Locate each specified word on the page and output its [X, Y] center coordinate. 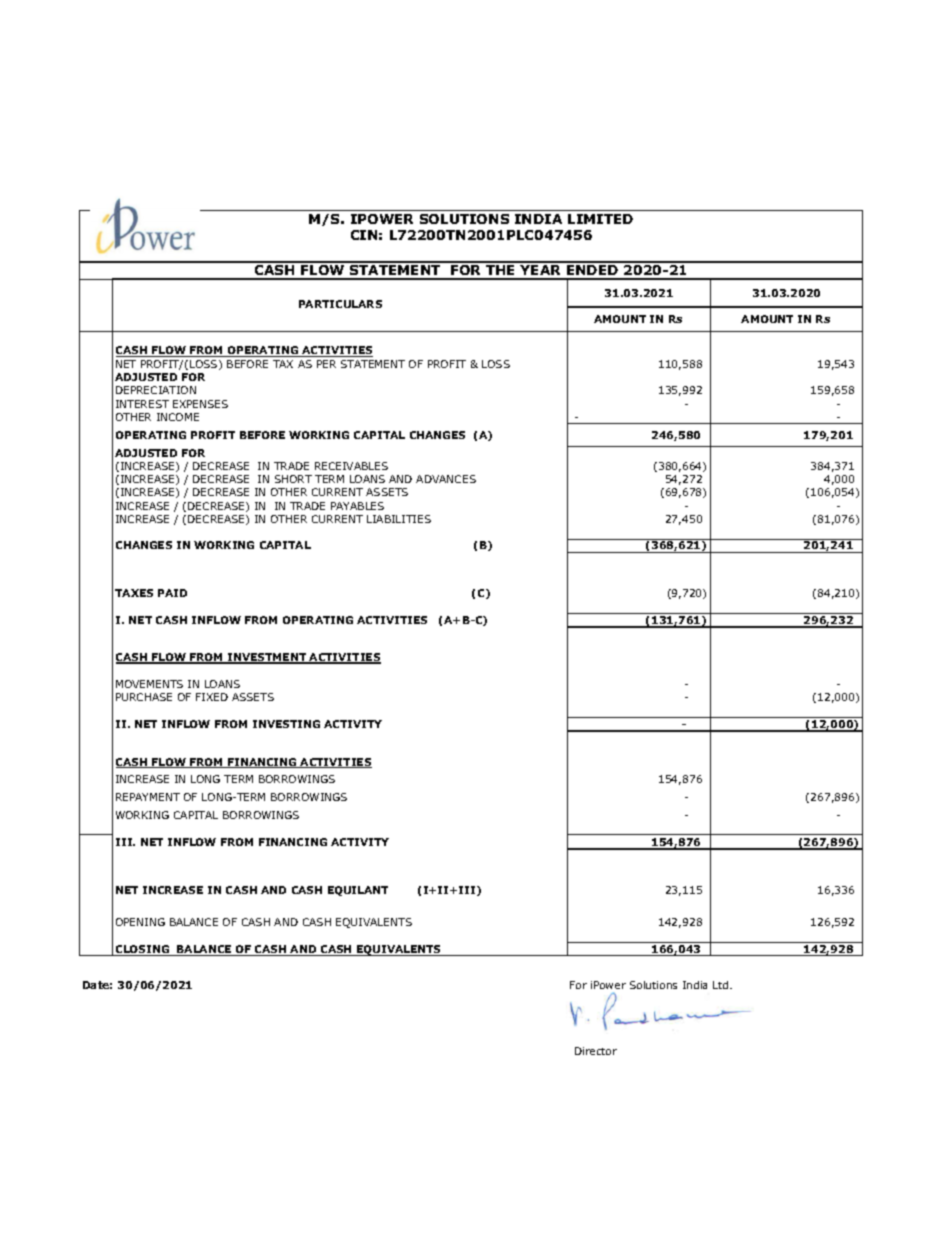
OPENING [140, 922]
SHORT [293, 479]
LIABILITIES [399, 519]
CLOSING [143, 950]
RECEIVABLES [351, 466]
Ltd [722, 985]
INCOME [178, 417]
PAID [172, 593]
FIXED [212, 697]
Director [596, 1051]
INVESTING [286, 724]
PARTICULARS [340, 304]
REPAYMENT [148, 797]
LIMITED [600, 219]
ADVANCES [446, 479]
